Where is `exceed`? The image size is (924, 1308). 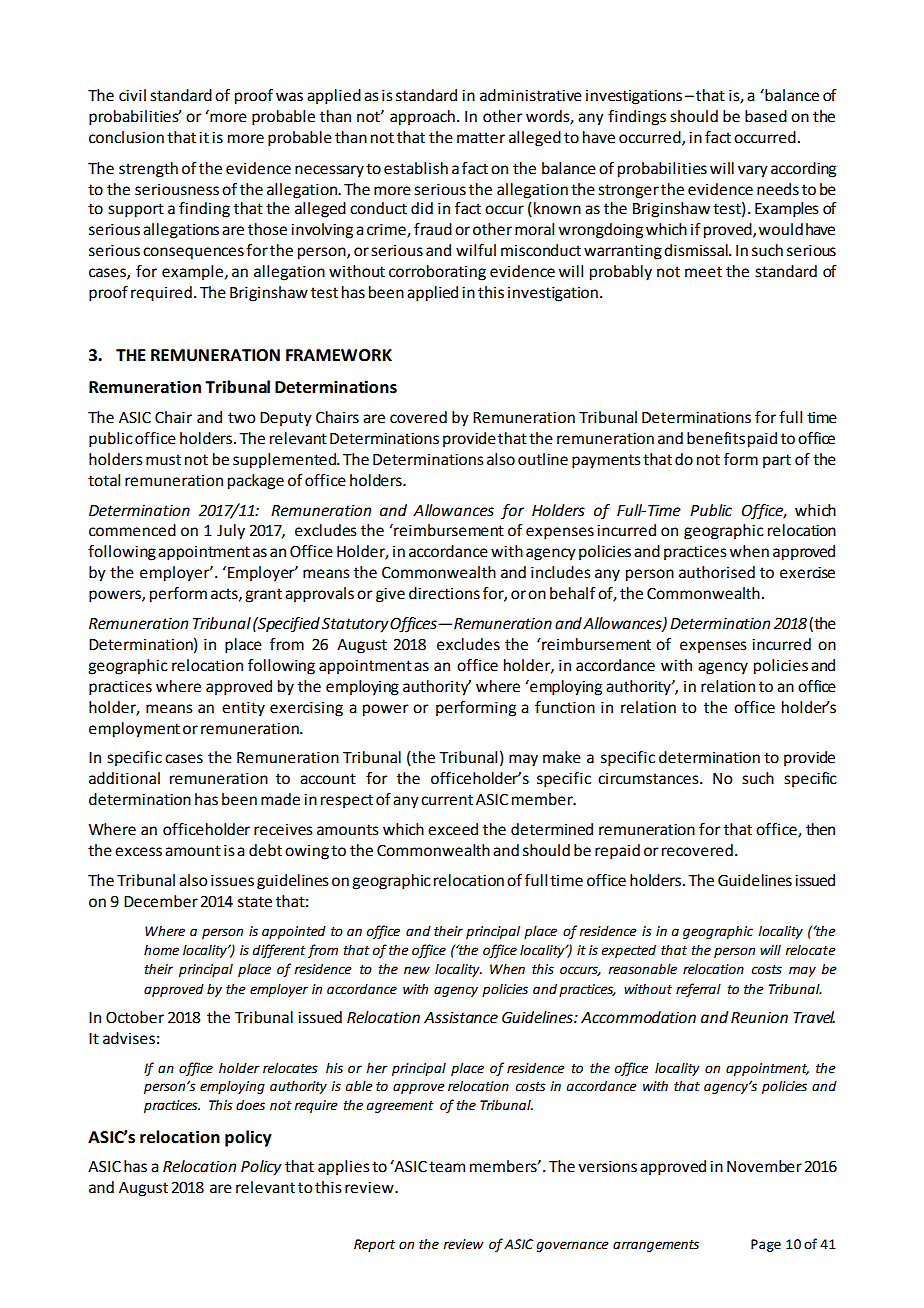 exceed is located at coordinates (453, 829).
